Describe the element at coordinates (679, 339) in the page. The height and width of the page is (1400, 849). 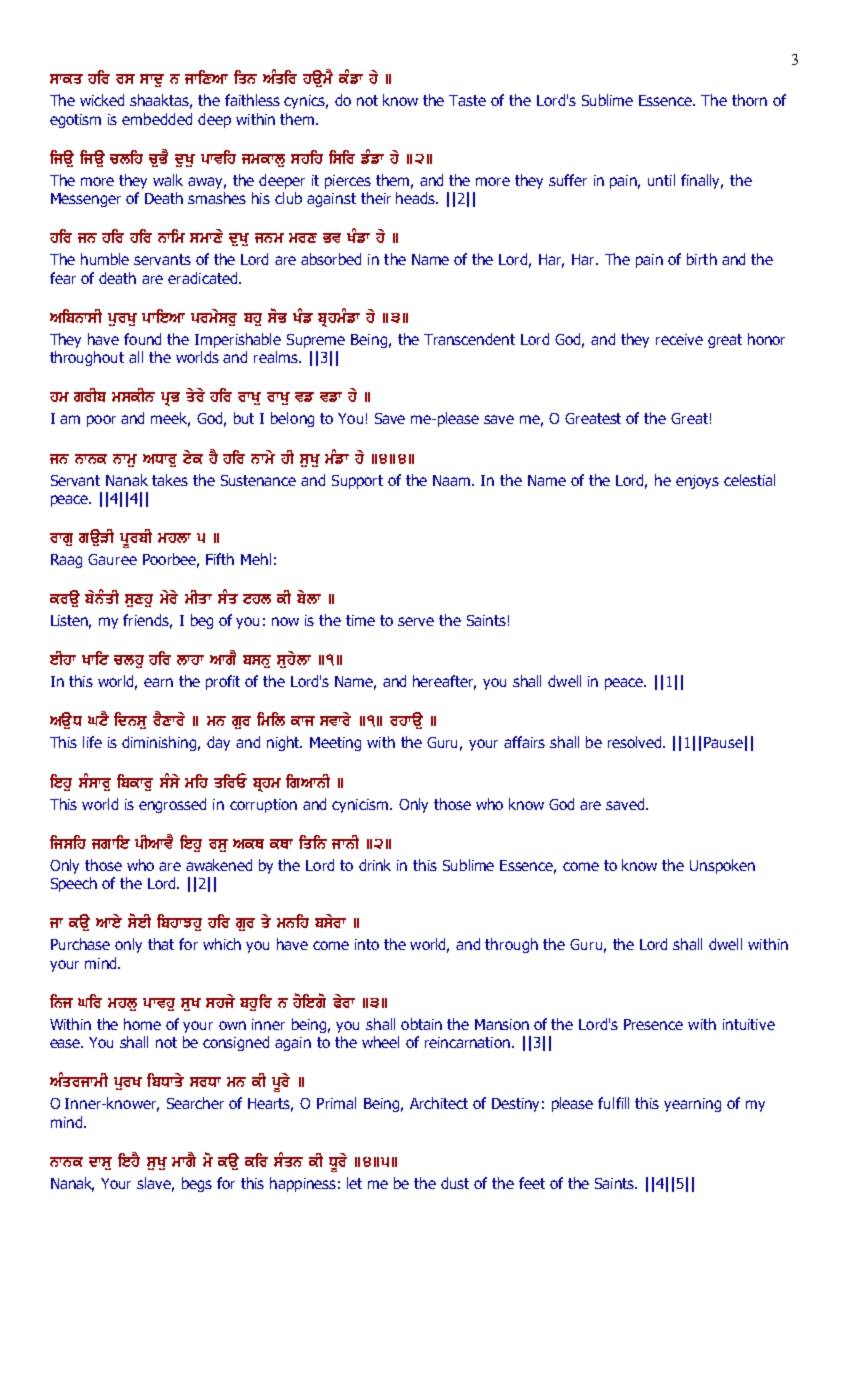
I see `receive` at that location.
